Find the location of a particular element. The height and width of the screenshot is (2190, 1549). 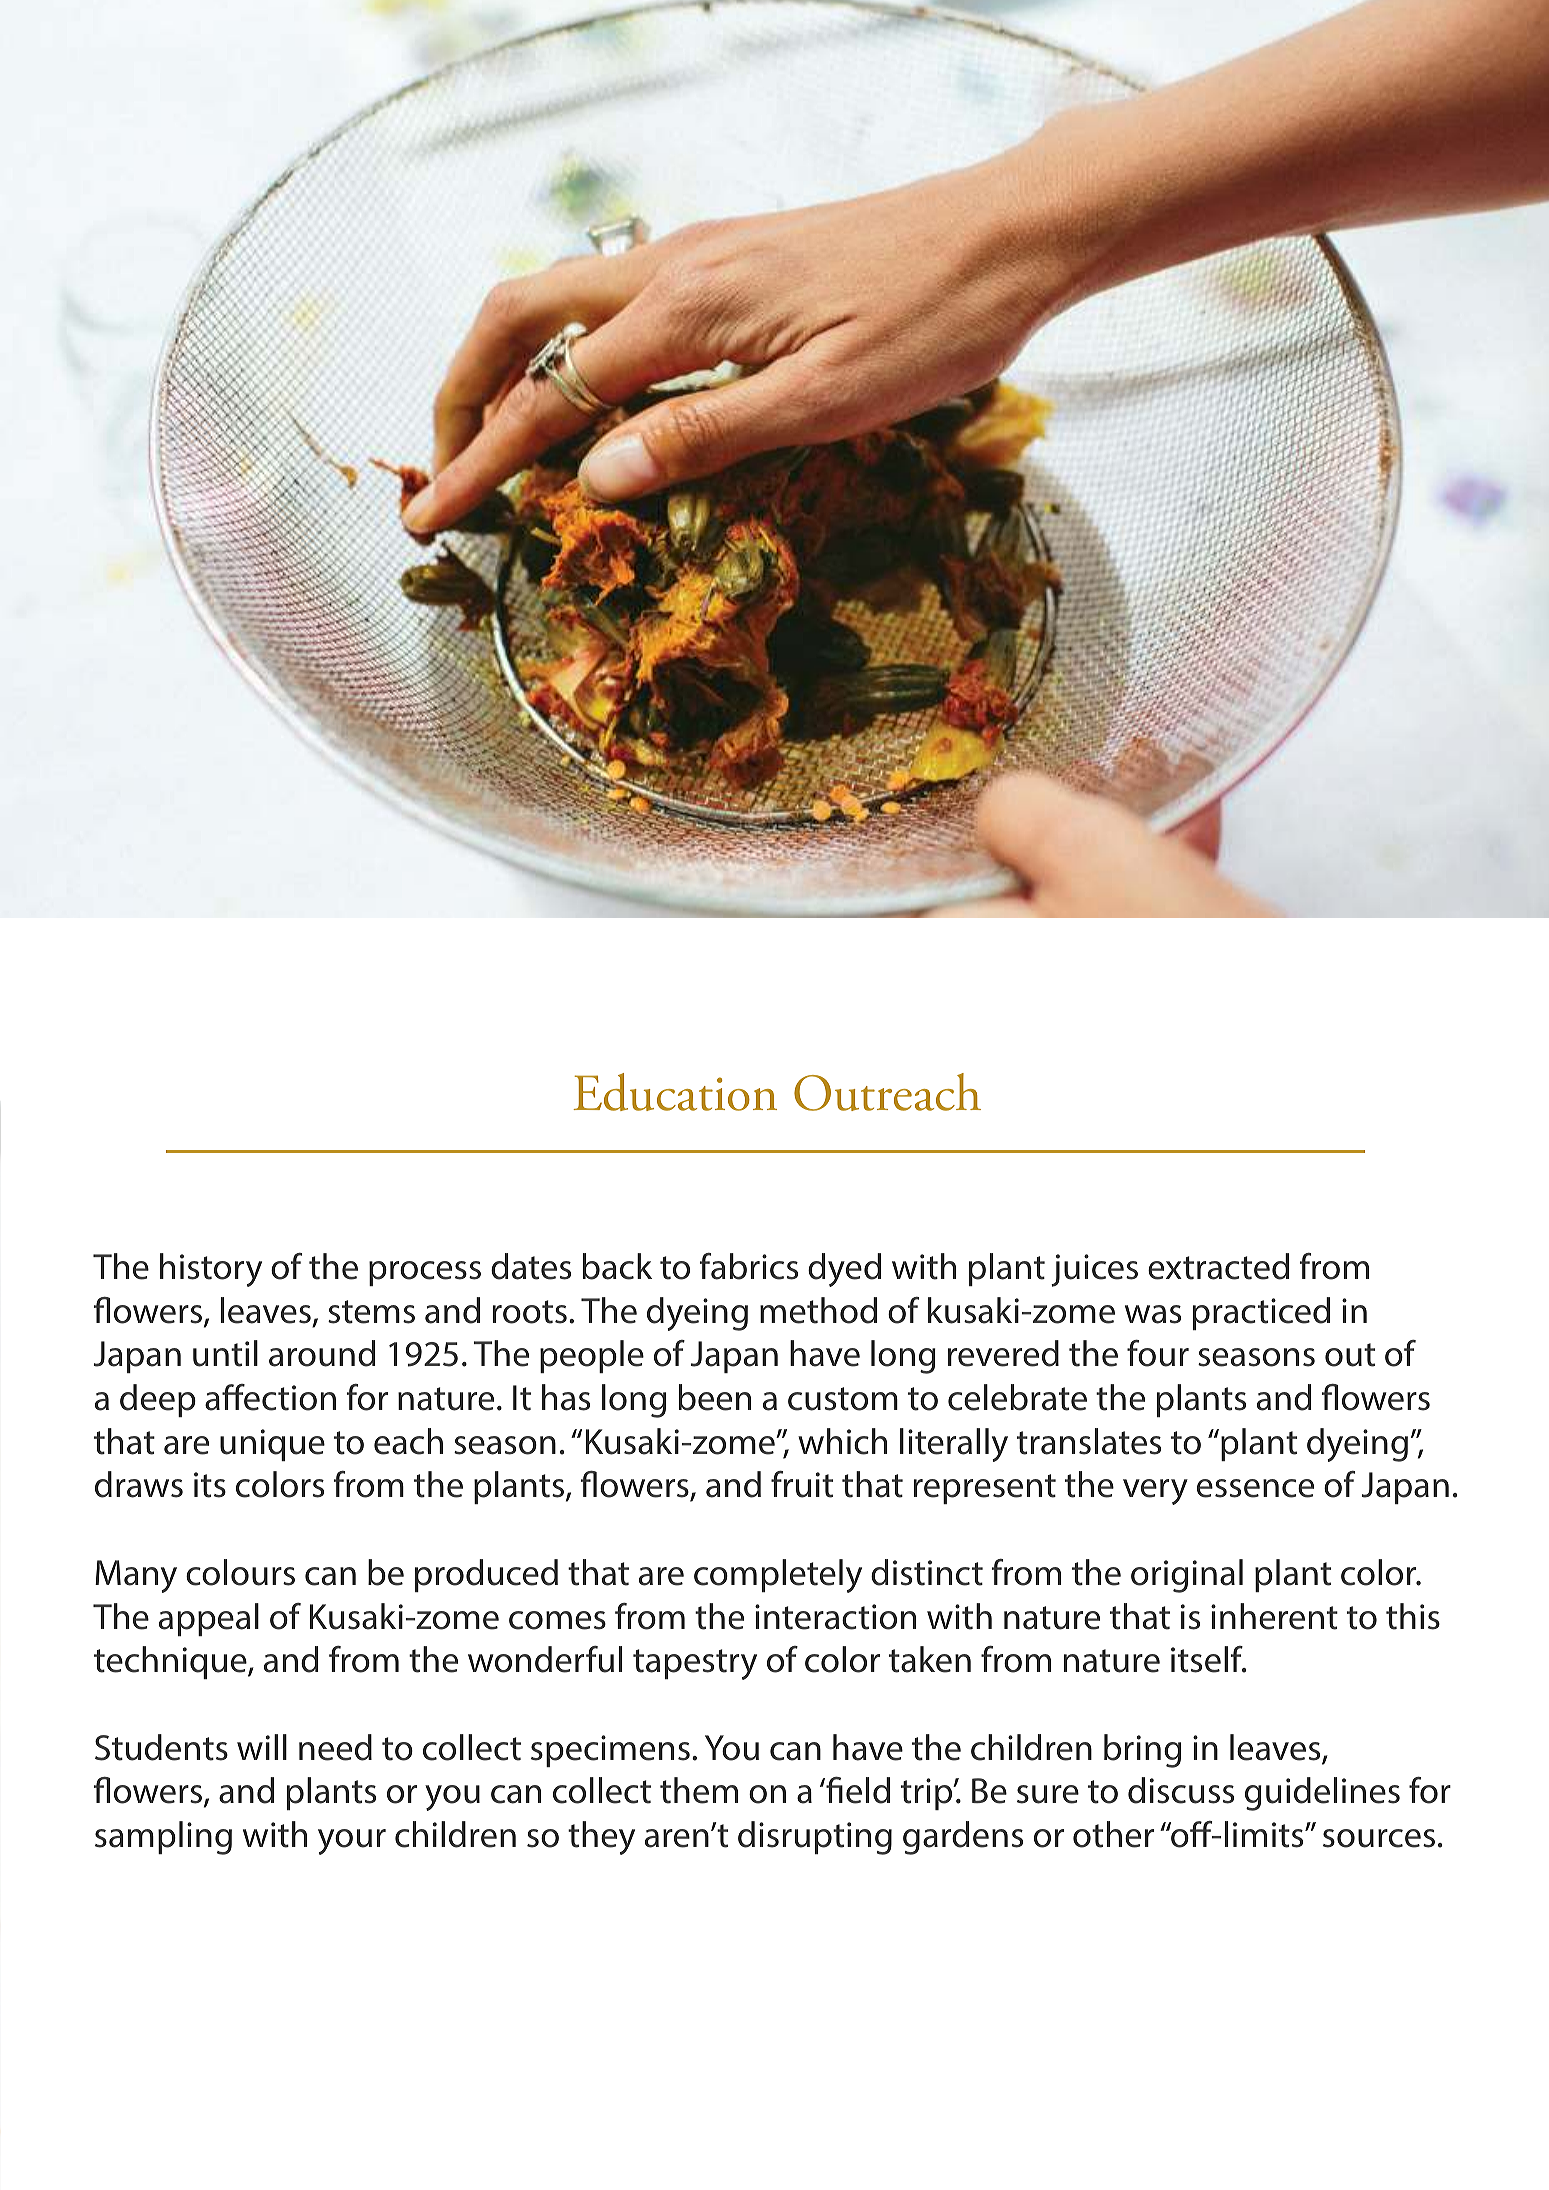

colours is located at coordinates (240, 1572).
